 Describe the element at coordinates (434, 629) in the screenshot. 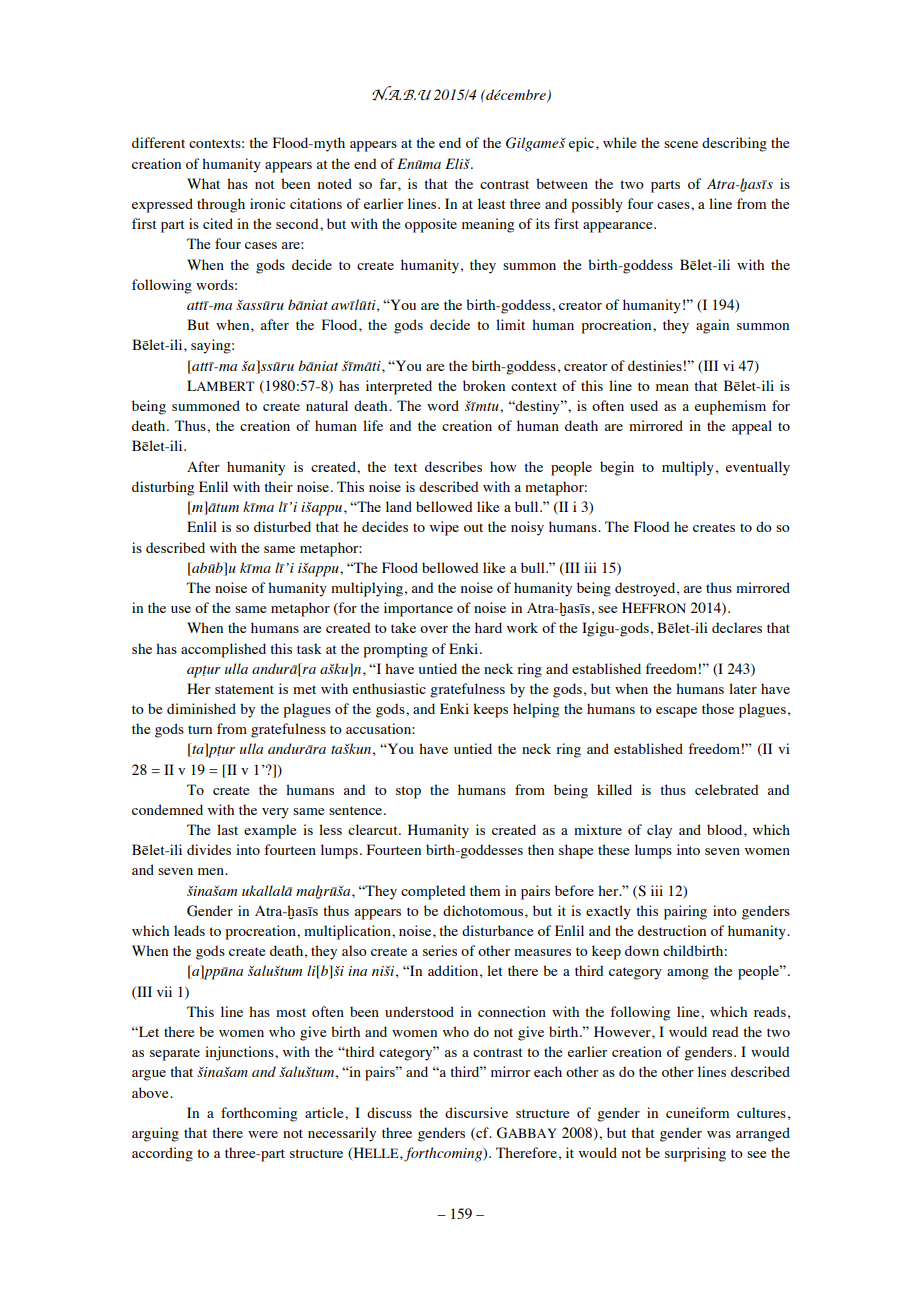

I see `over` at that location.
